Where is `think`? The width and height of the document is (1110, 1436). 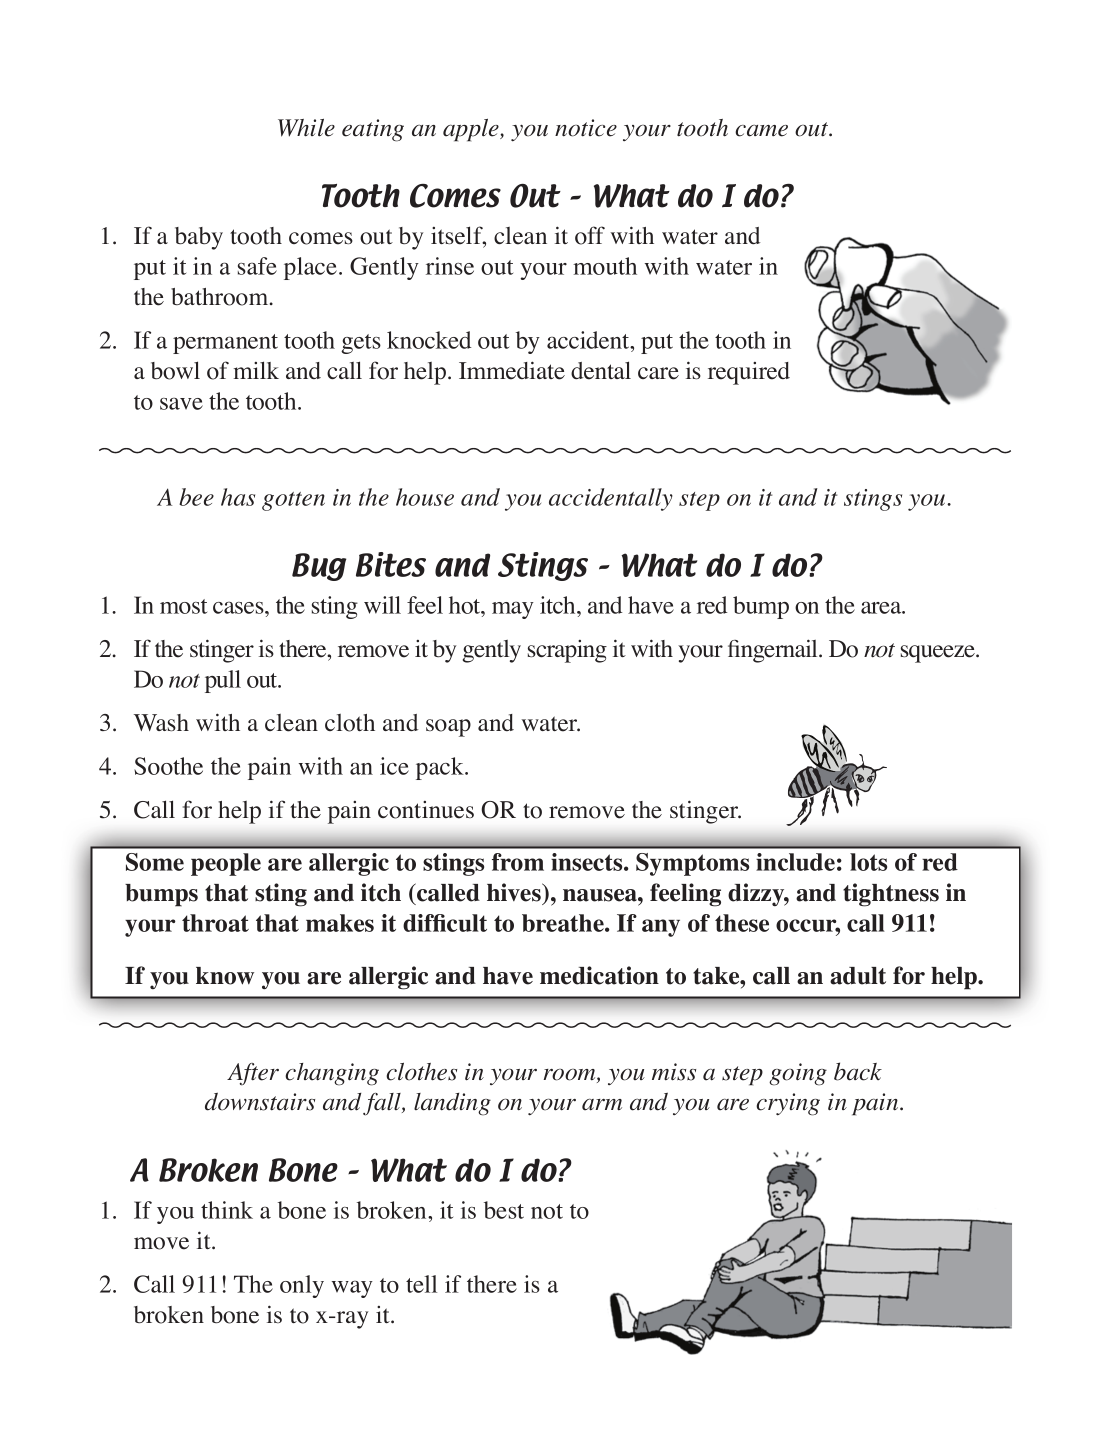 think is located at coordinates (227, 1210).
